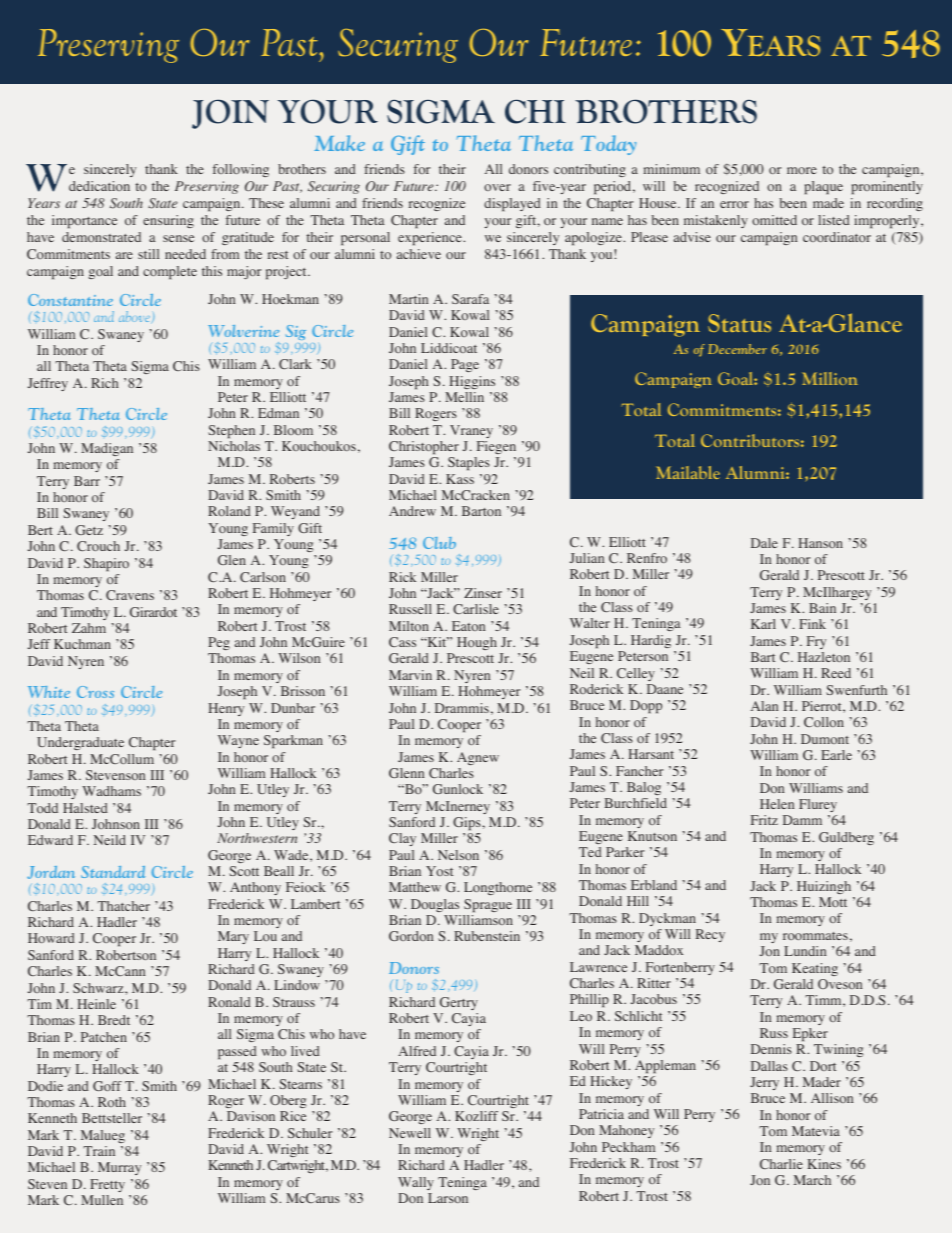  Describe the element at coordinates (119, 1168) in the screenshot. I see `Murray` at that location.
